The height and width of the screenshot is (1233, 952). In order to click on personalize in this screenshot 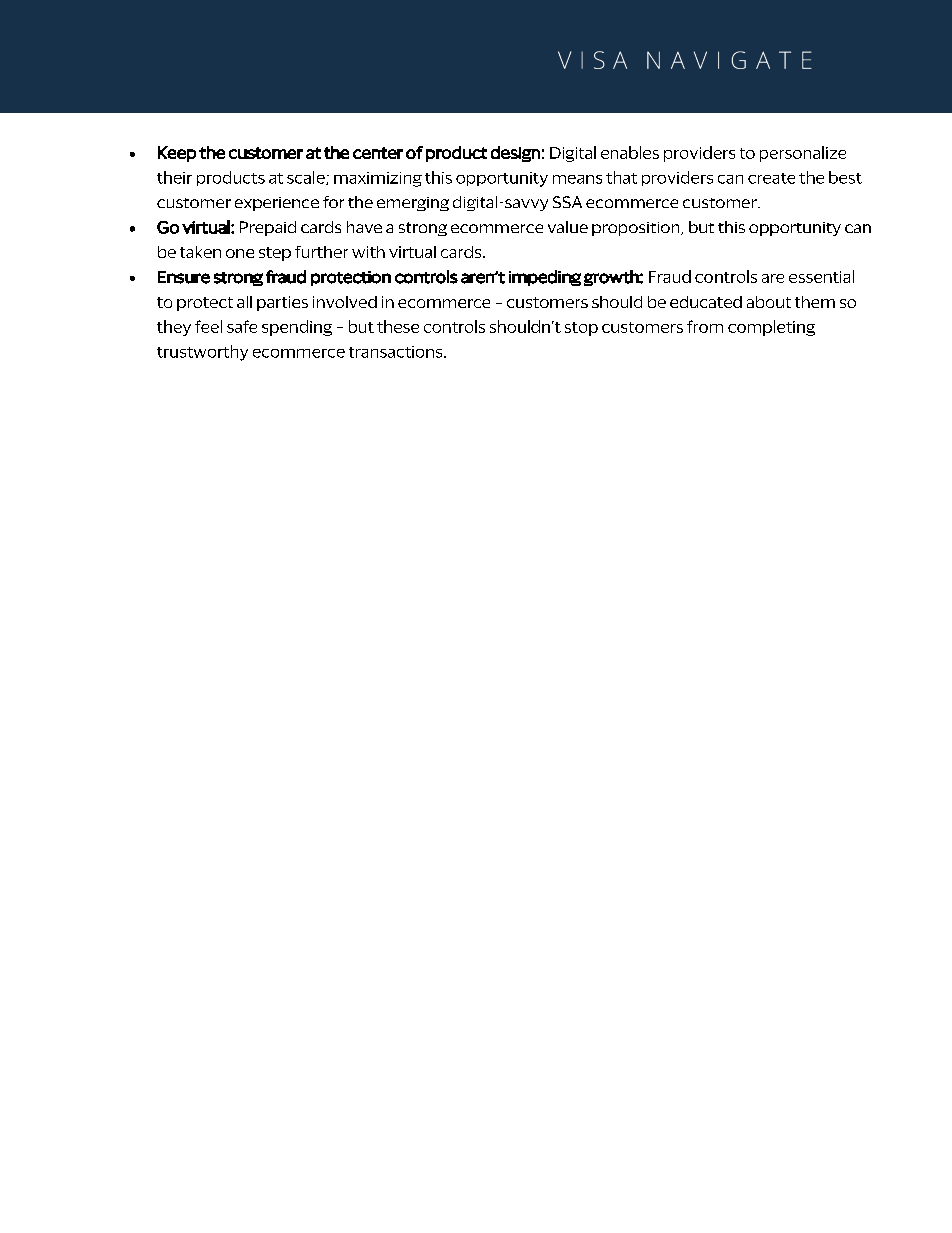, I will do `click(803, 154)`.
